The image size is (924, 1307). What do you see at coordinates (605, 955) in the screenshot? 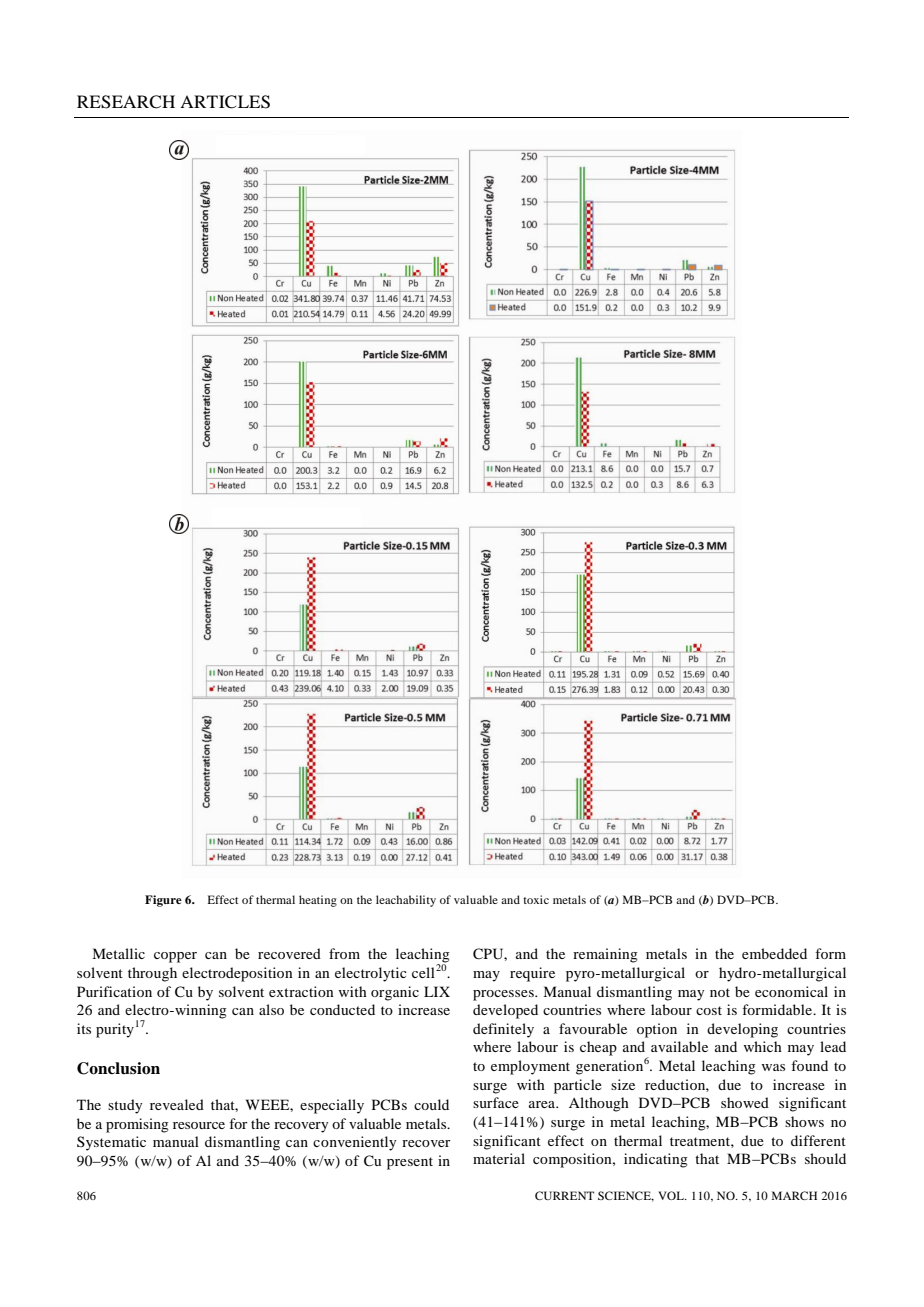
I see `remaining` at bounding box center [605, 955].
